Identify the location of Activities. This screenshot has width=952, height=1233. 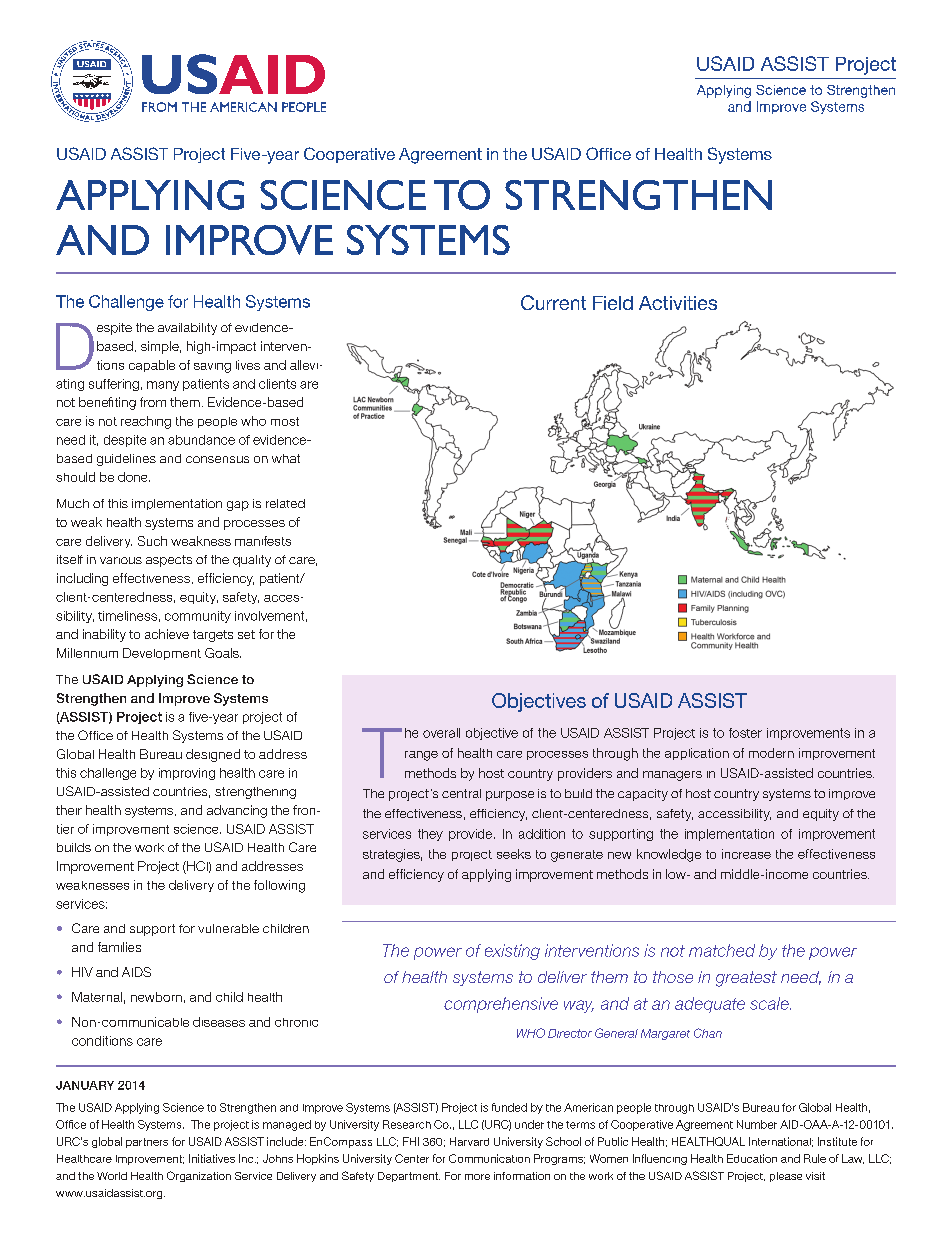
(678, 303).
